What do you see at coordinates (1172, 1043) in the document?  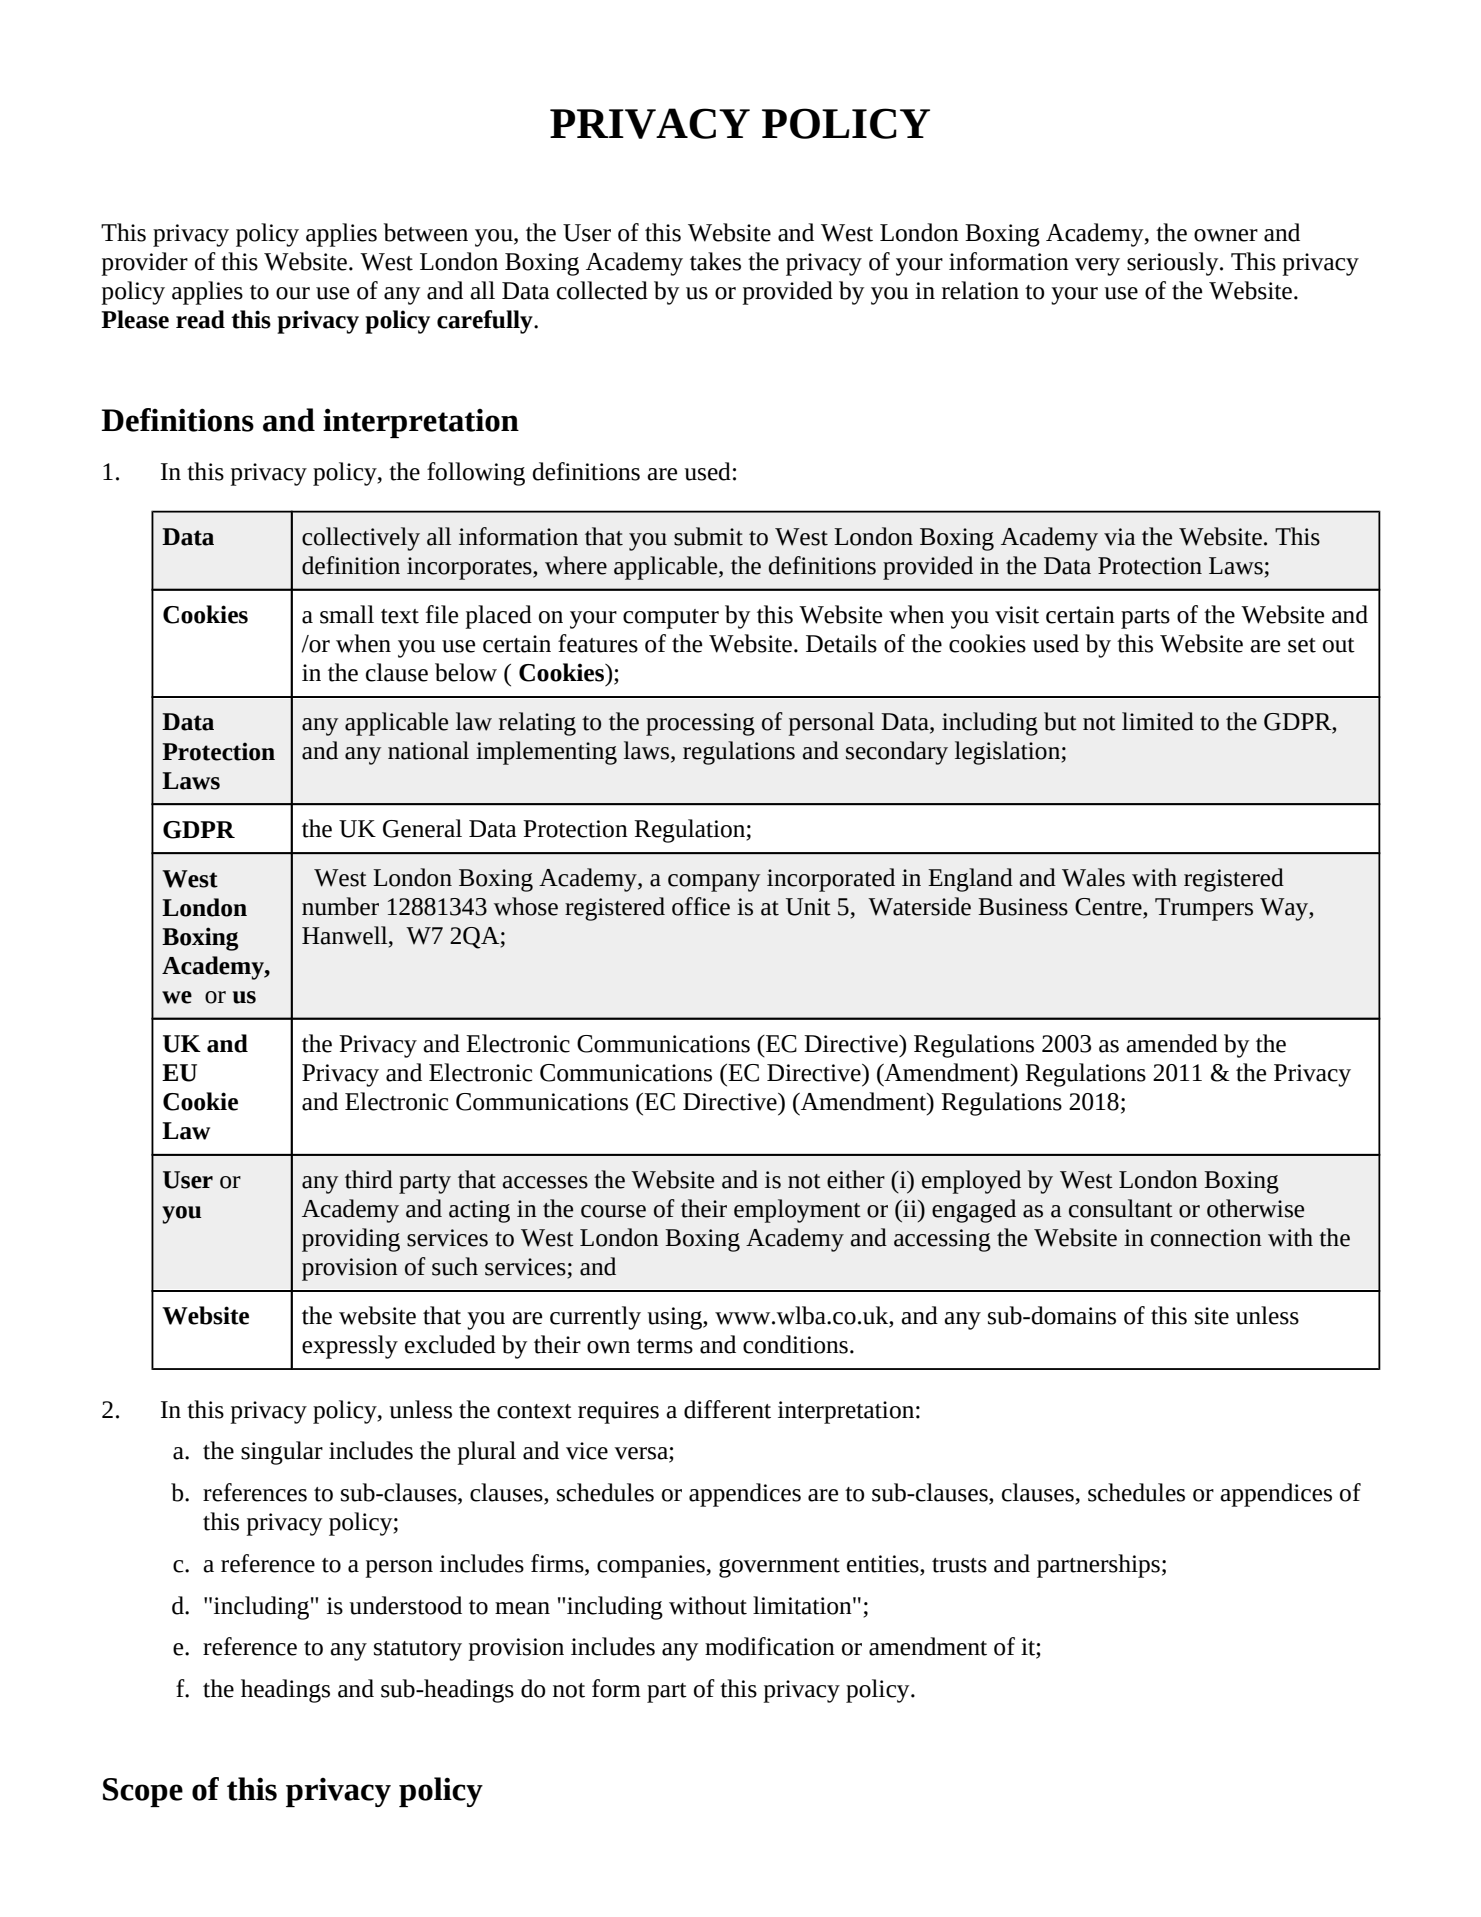 I see `amended` at bounding box center [1172, 1043].
